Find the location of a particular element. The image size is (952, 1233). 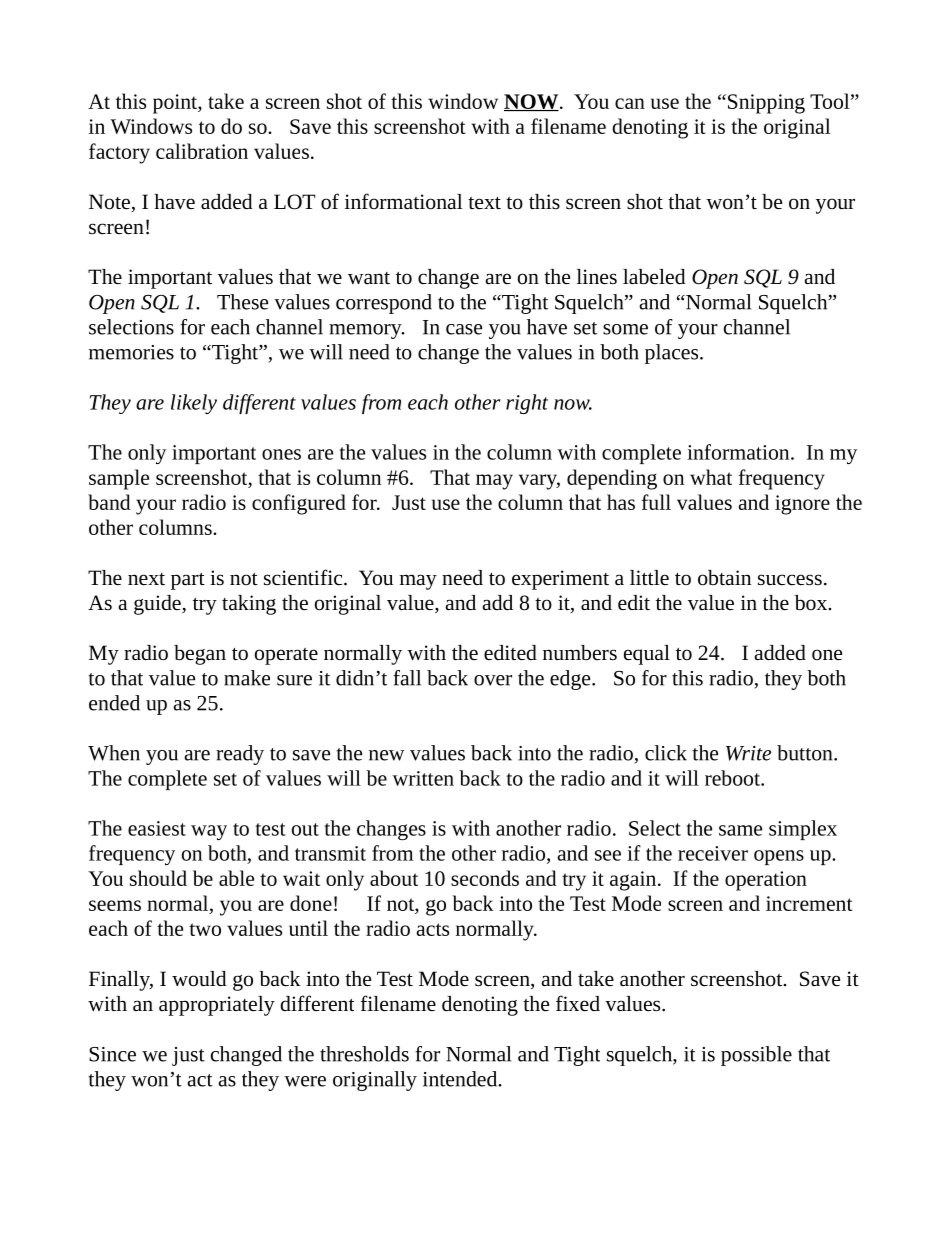

thresholds is located at coordinates (364, 1054).
